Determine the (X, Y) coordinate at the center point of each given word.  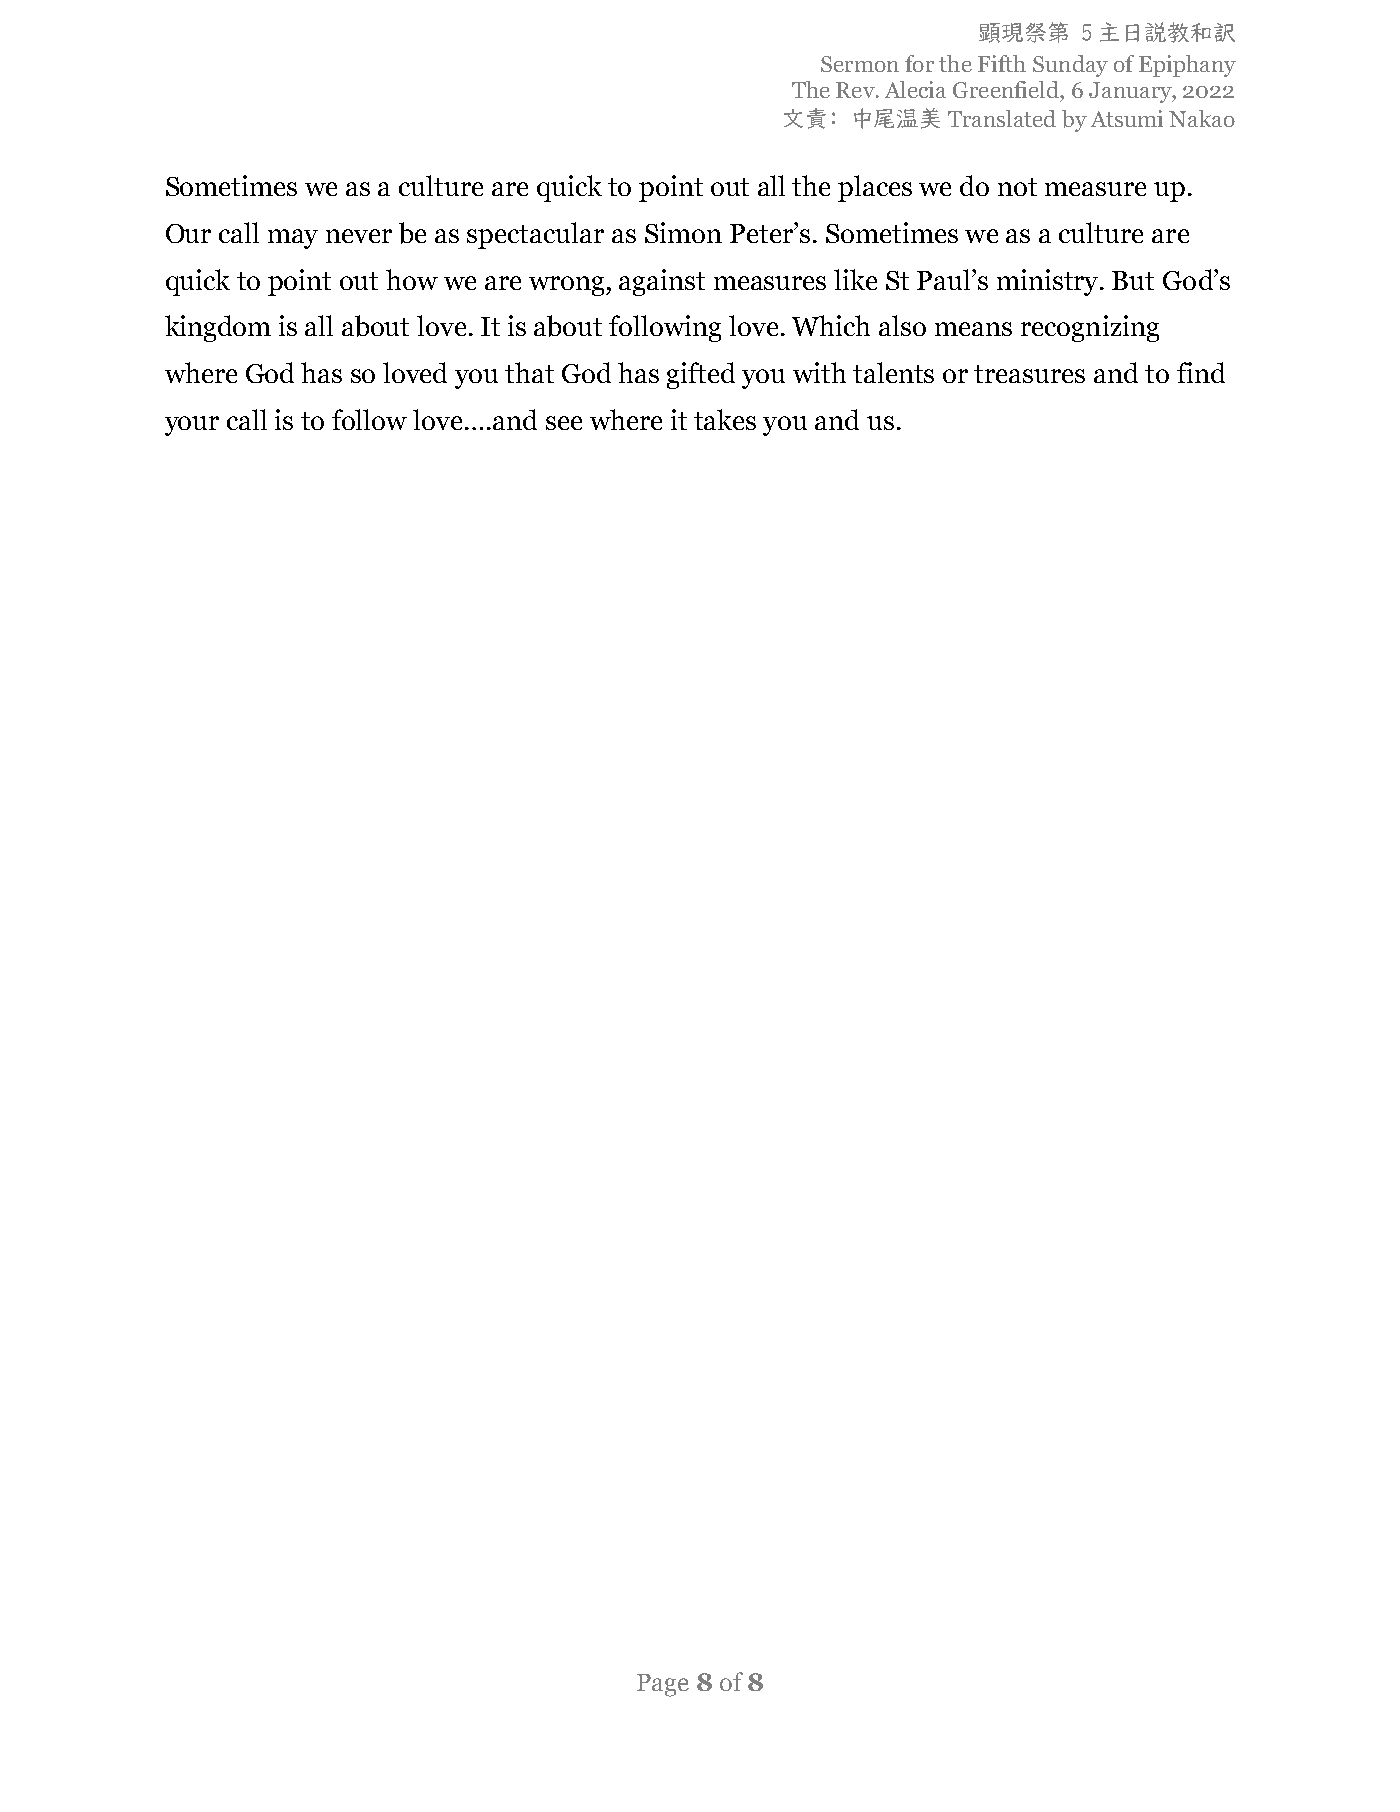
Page (663, 1685)
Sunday (1070, 66)
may (293, 239)
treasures (1029, 374)
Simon (683, 232)
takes (725, 419)
